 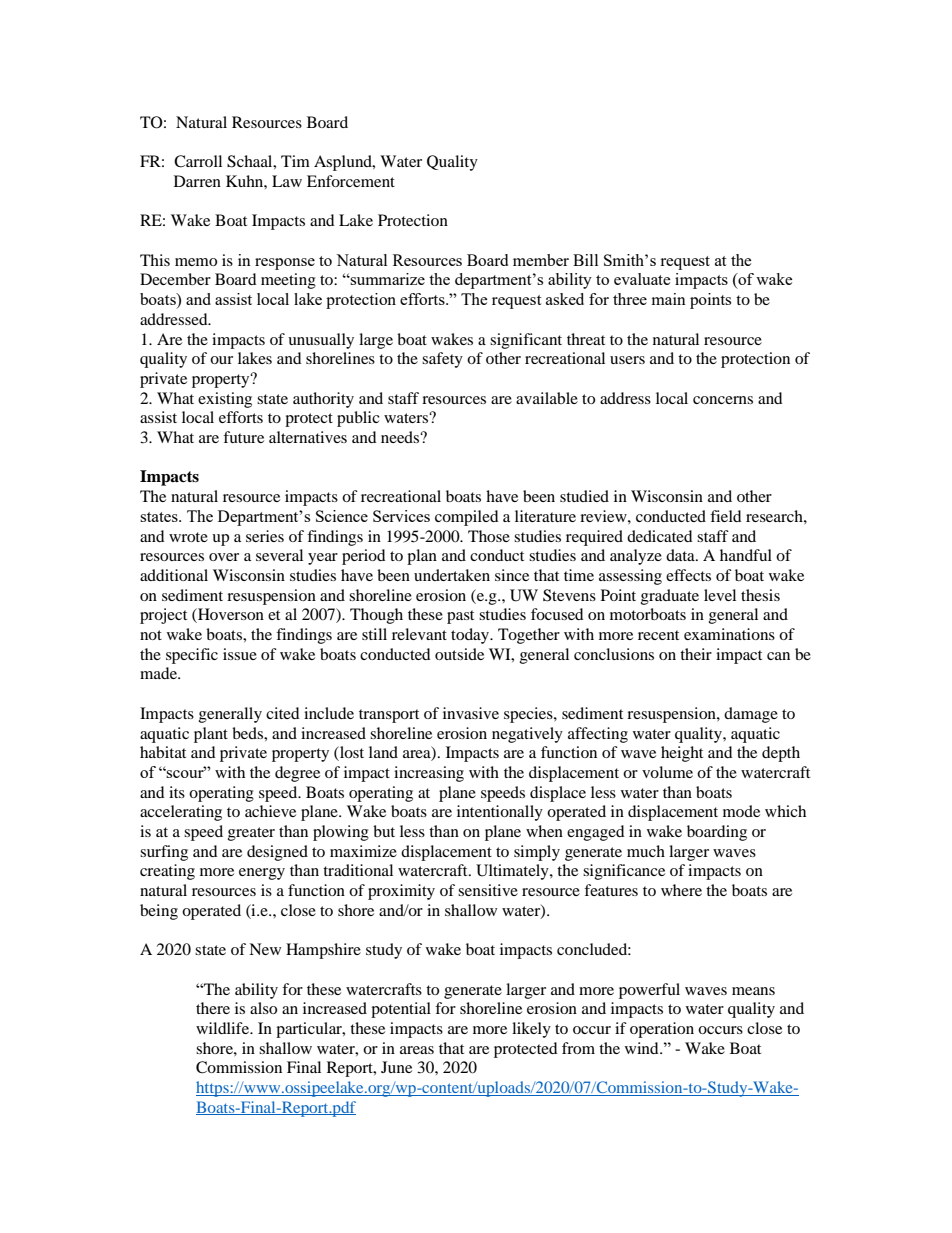 What do you see at coordinates (240, 654) in the screenshot?
I see `issue` at bounding box center [240, 654].
